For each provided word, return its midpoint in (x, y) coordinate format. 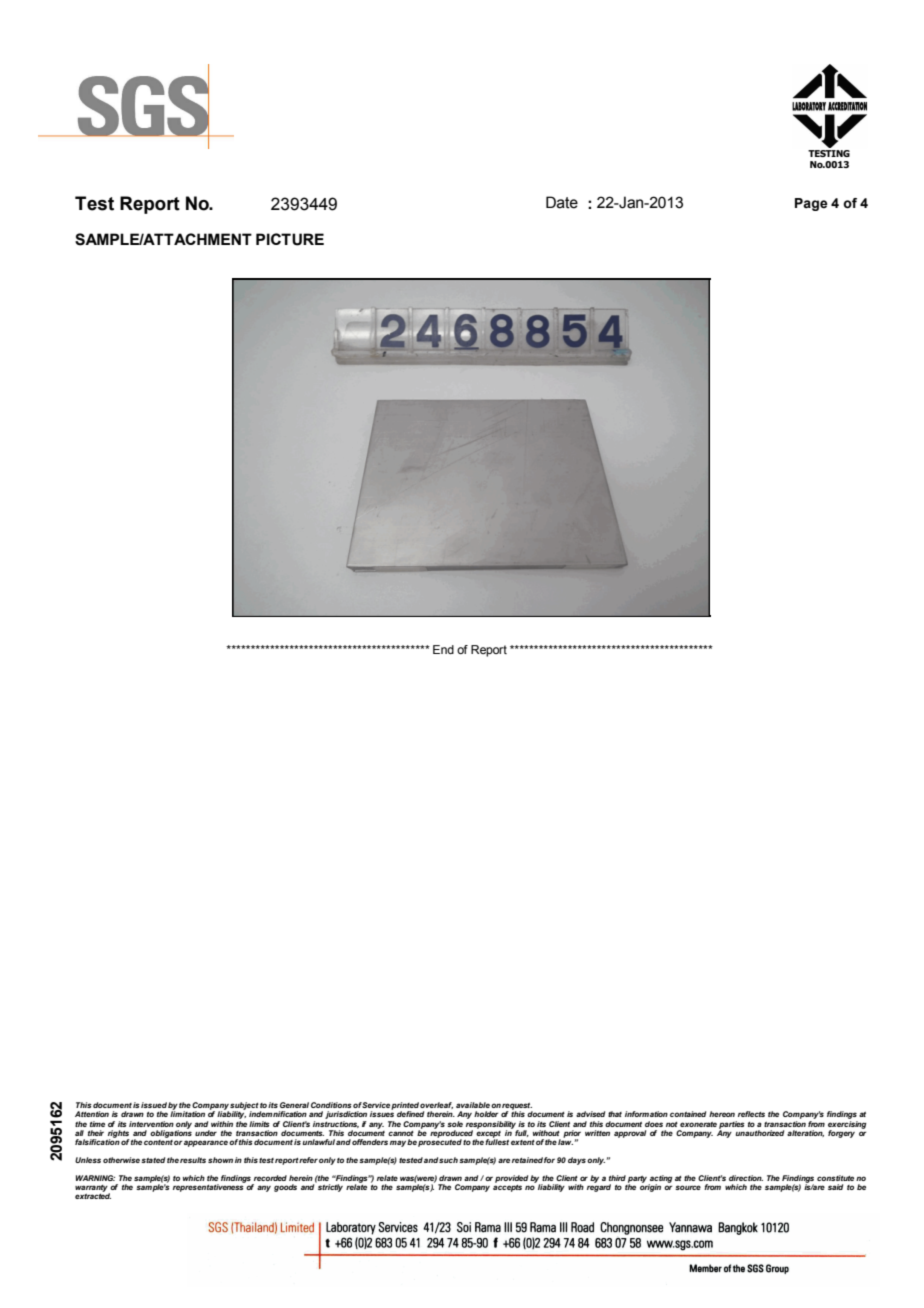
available (473, 1105)
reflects (751, 1114)
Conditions (331, 1105)
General (294, 1105)
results (193, 1160)
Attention (92, 1114)
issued (154, 1105)
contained (688, 1114)
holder (486, 1114)
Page (811, 204)
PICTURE (290, 239)
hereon (722, 1114)
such (448, 1160)
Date (562, 202)
